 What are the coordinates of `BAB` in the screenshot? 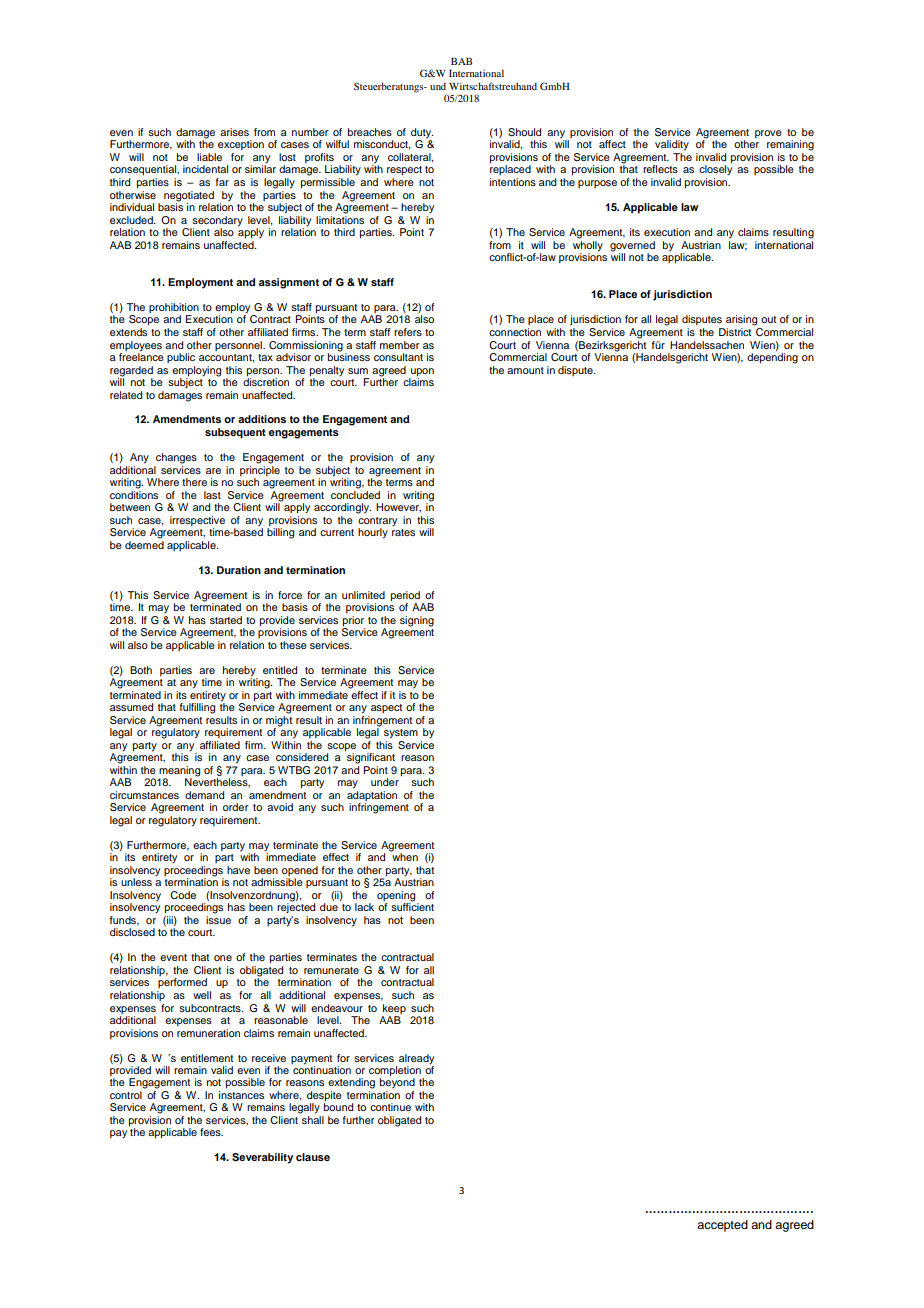 It's located at (461, 61).
